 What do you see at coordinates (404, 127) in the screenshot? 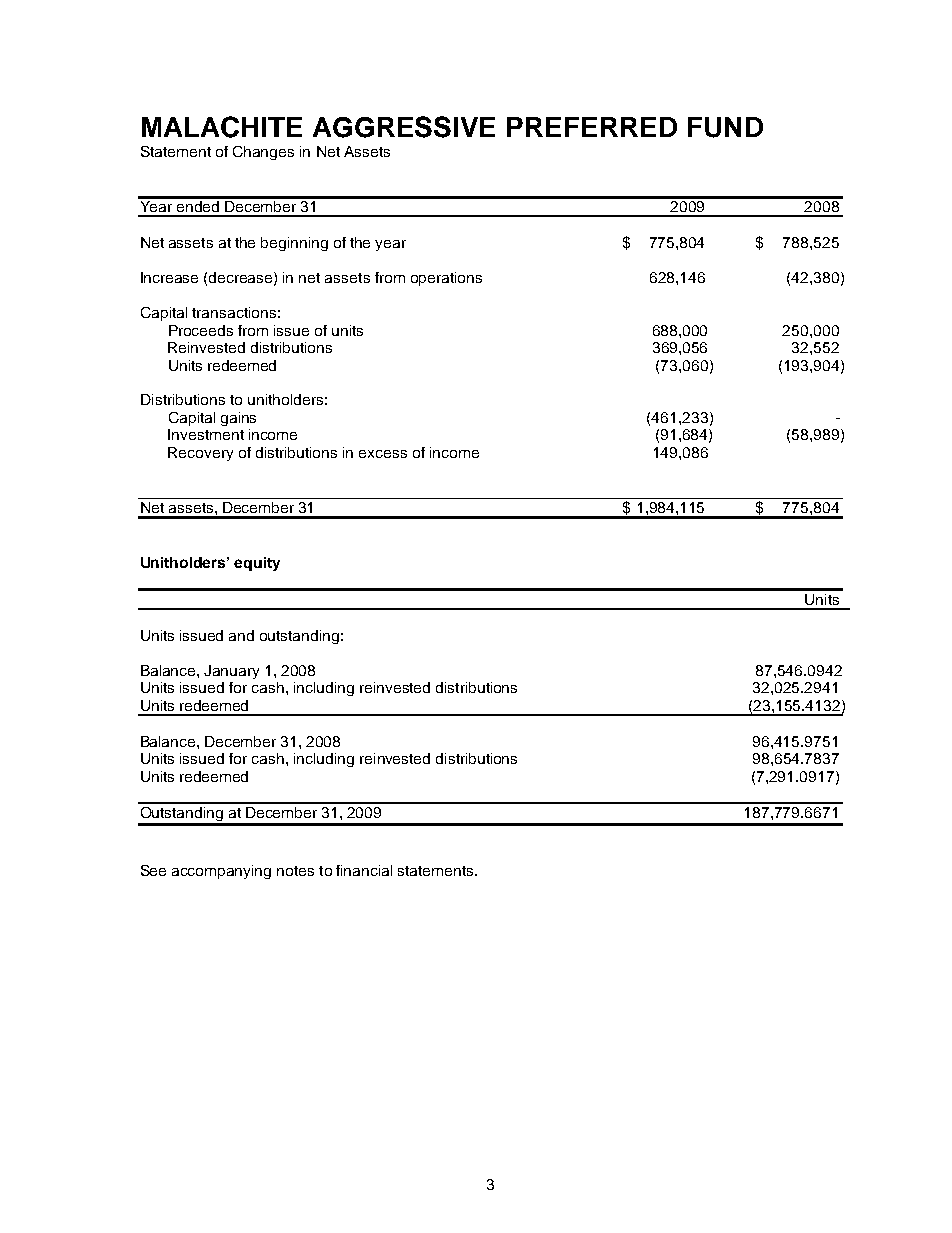
I see `AGGRESSIVE` at bounding box center [404, 127].
